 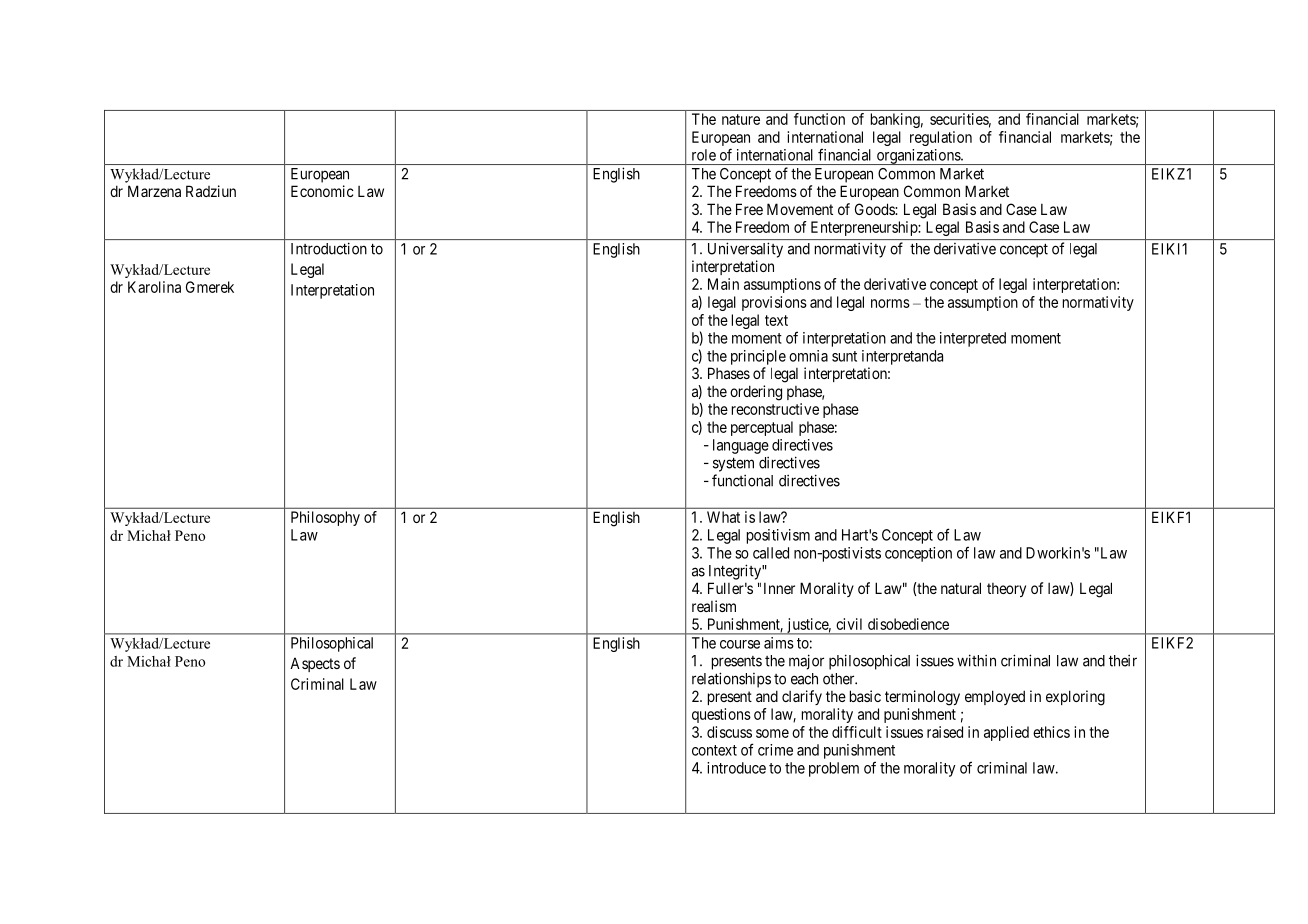 I want to click on regulation, so click(x=941, y=138).
